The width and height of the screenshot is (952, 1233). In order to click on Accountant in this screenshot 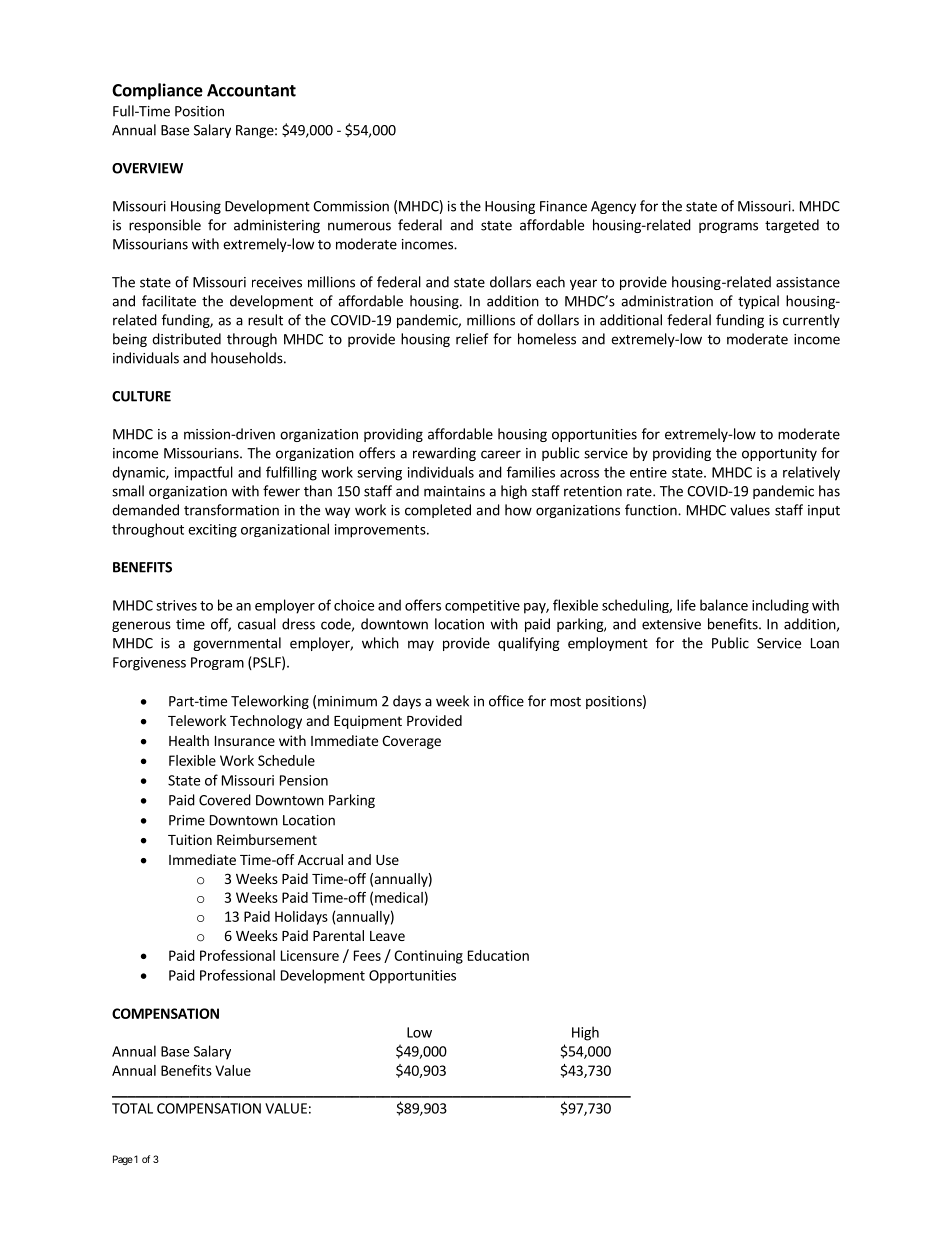, I will do `click(251, 90)`.
